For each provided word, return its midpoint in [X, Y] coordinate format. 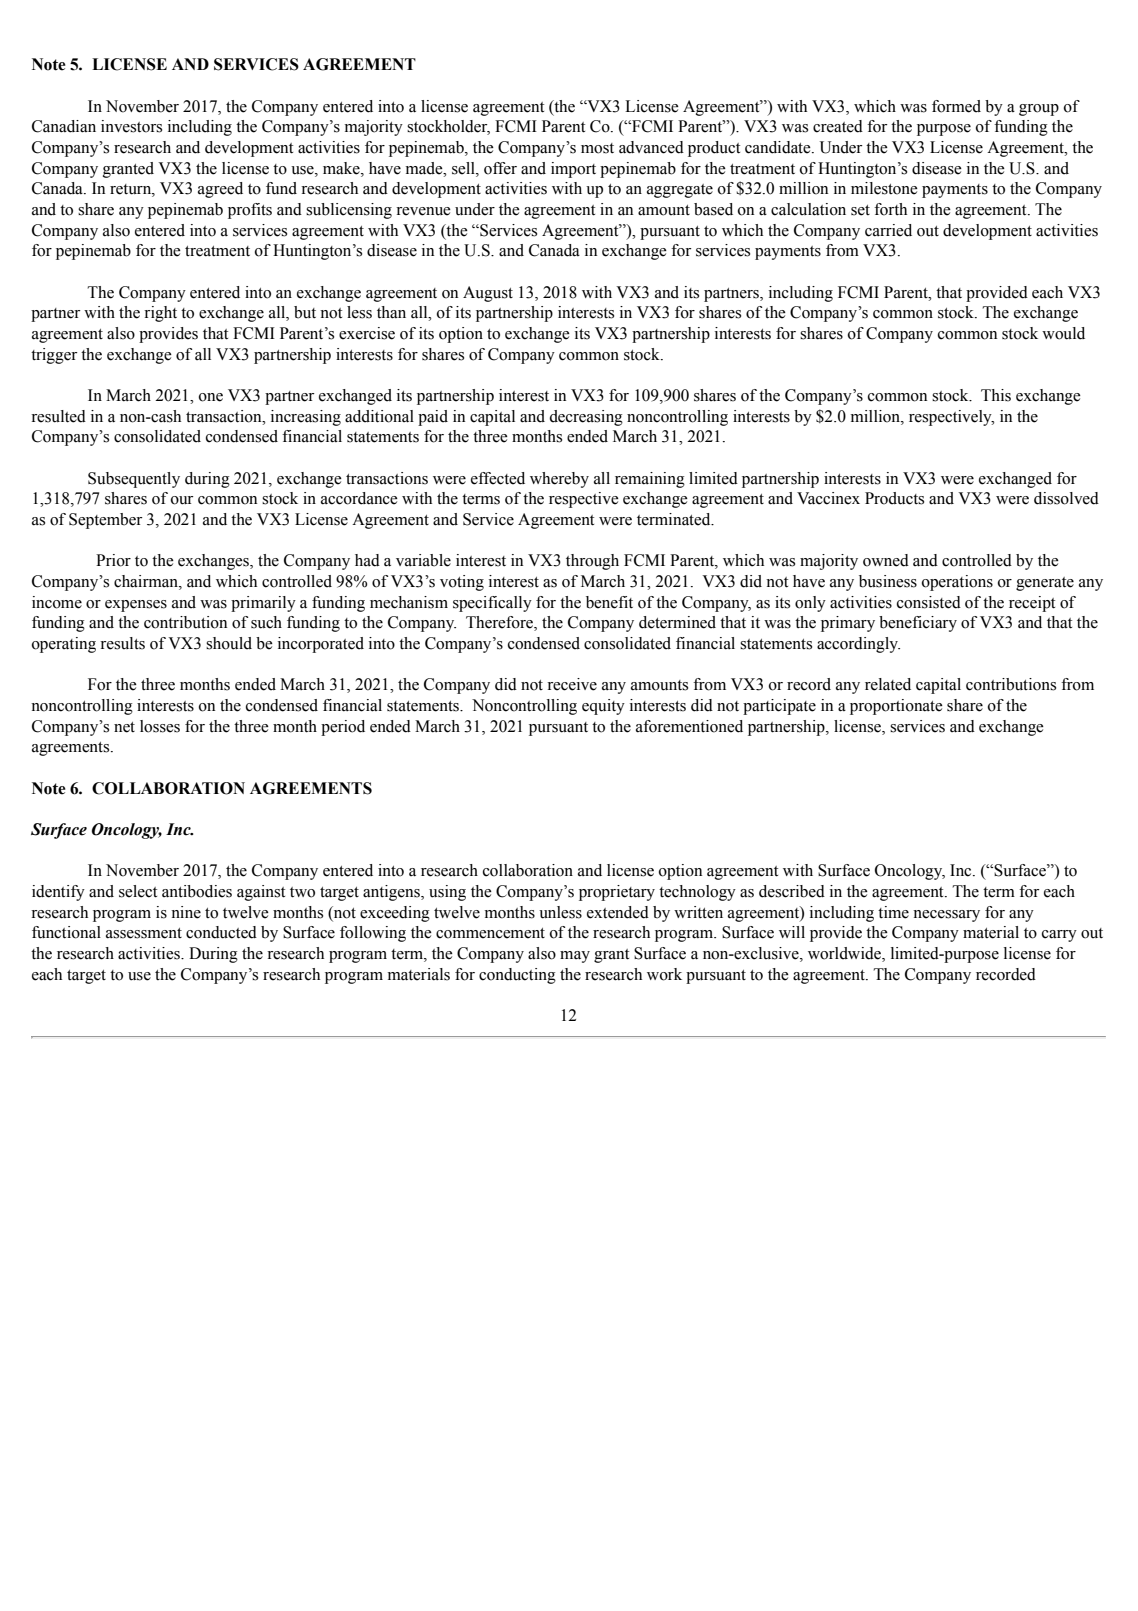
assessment [144, 933]
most [597, 148]
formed [956, 106]
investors [131, 126]
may [575, 957]
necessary [946, 916]
